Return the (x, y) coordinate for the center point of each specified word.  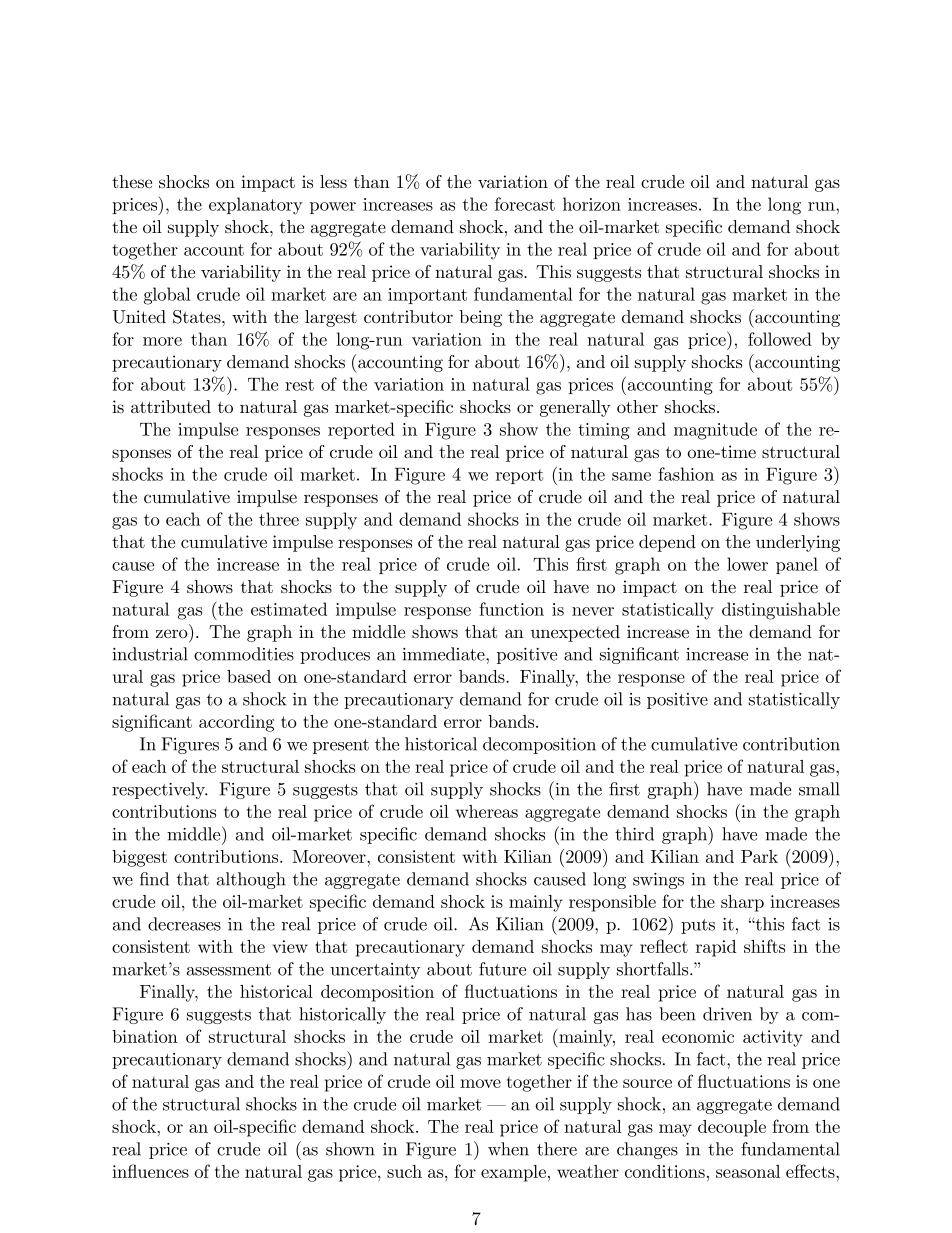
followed (780, 339)
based (249, 676)
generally (575, 408)
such (404, 1171)
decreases (184, 924)
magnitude (715, 431)
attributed (171, 406)
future (502, 969)
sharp (742, 903)
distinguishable (781, 611)
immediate (444, 654)
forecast (525, 204)
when (508, 1149)
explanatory (256, 206)
